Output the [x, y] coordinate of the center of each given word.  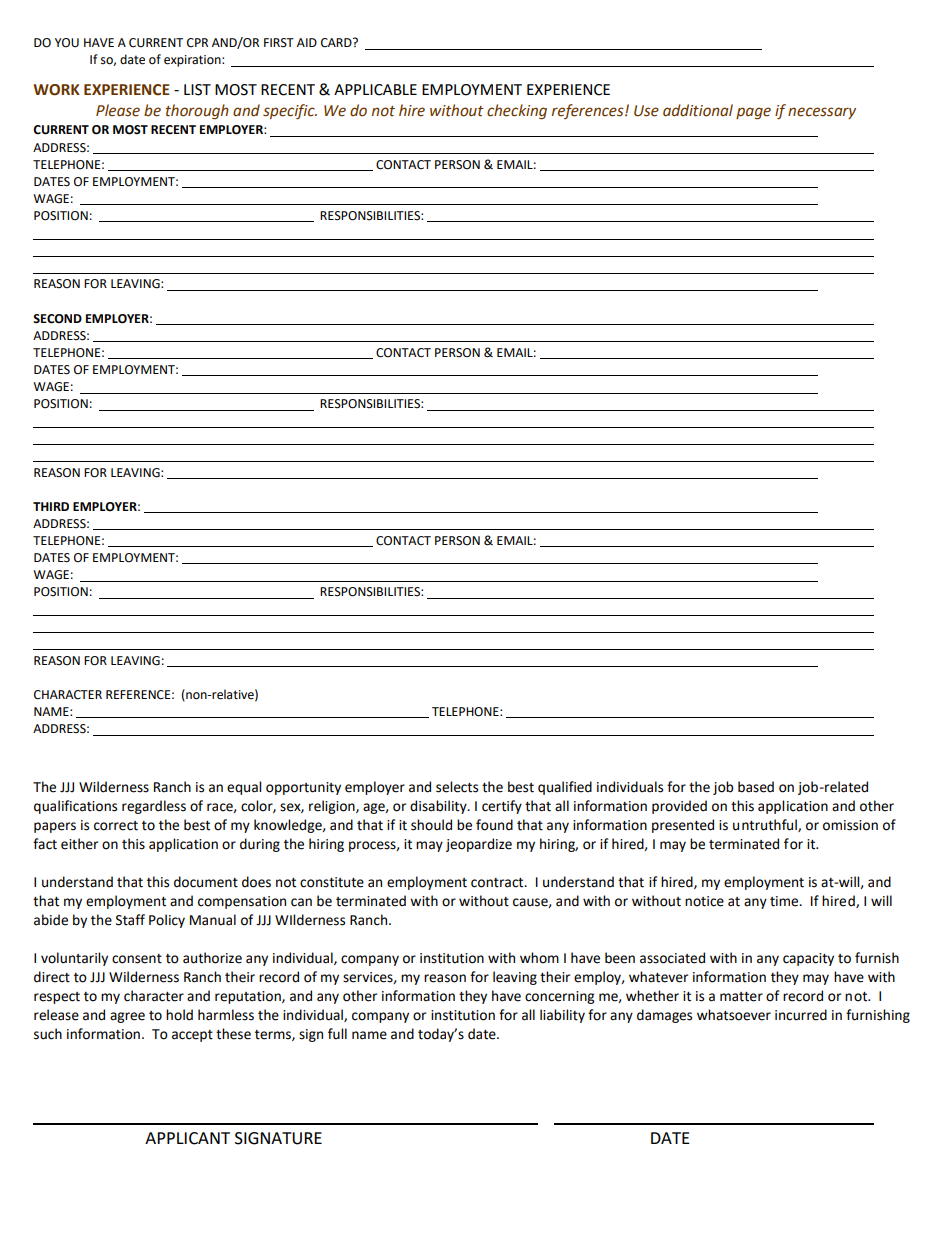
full [337, 1034]
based [756, 787]
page [753, 113]
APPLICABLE [375, 90]
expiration [193, 61]
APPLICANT [187, 1138]
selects [457, 787]
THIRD [51, 506]
